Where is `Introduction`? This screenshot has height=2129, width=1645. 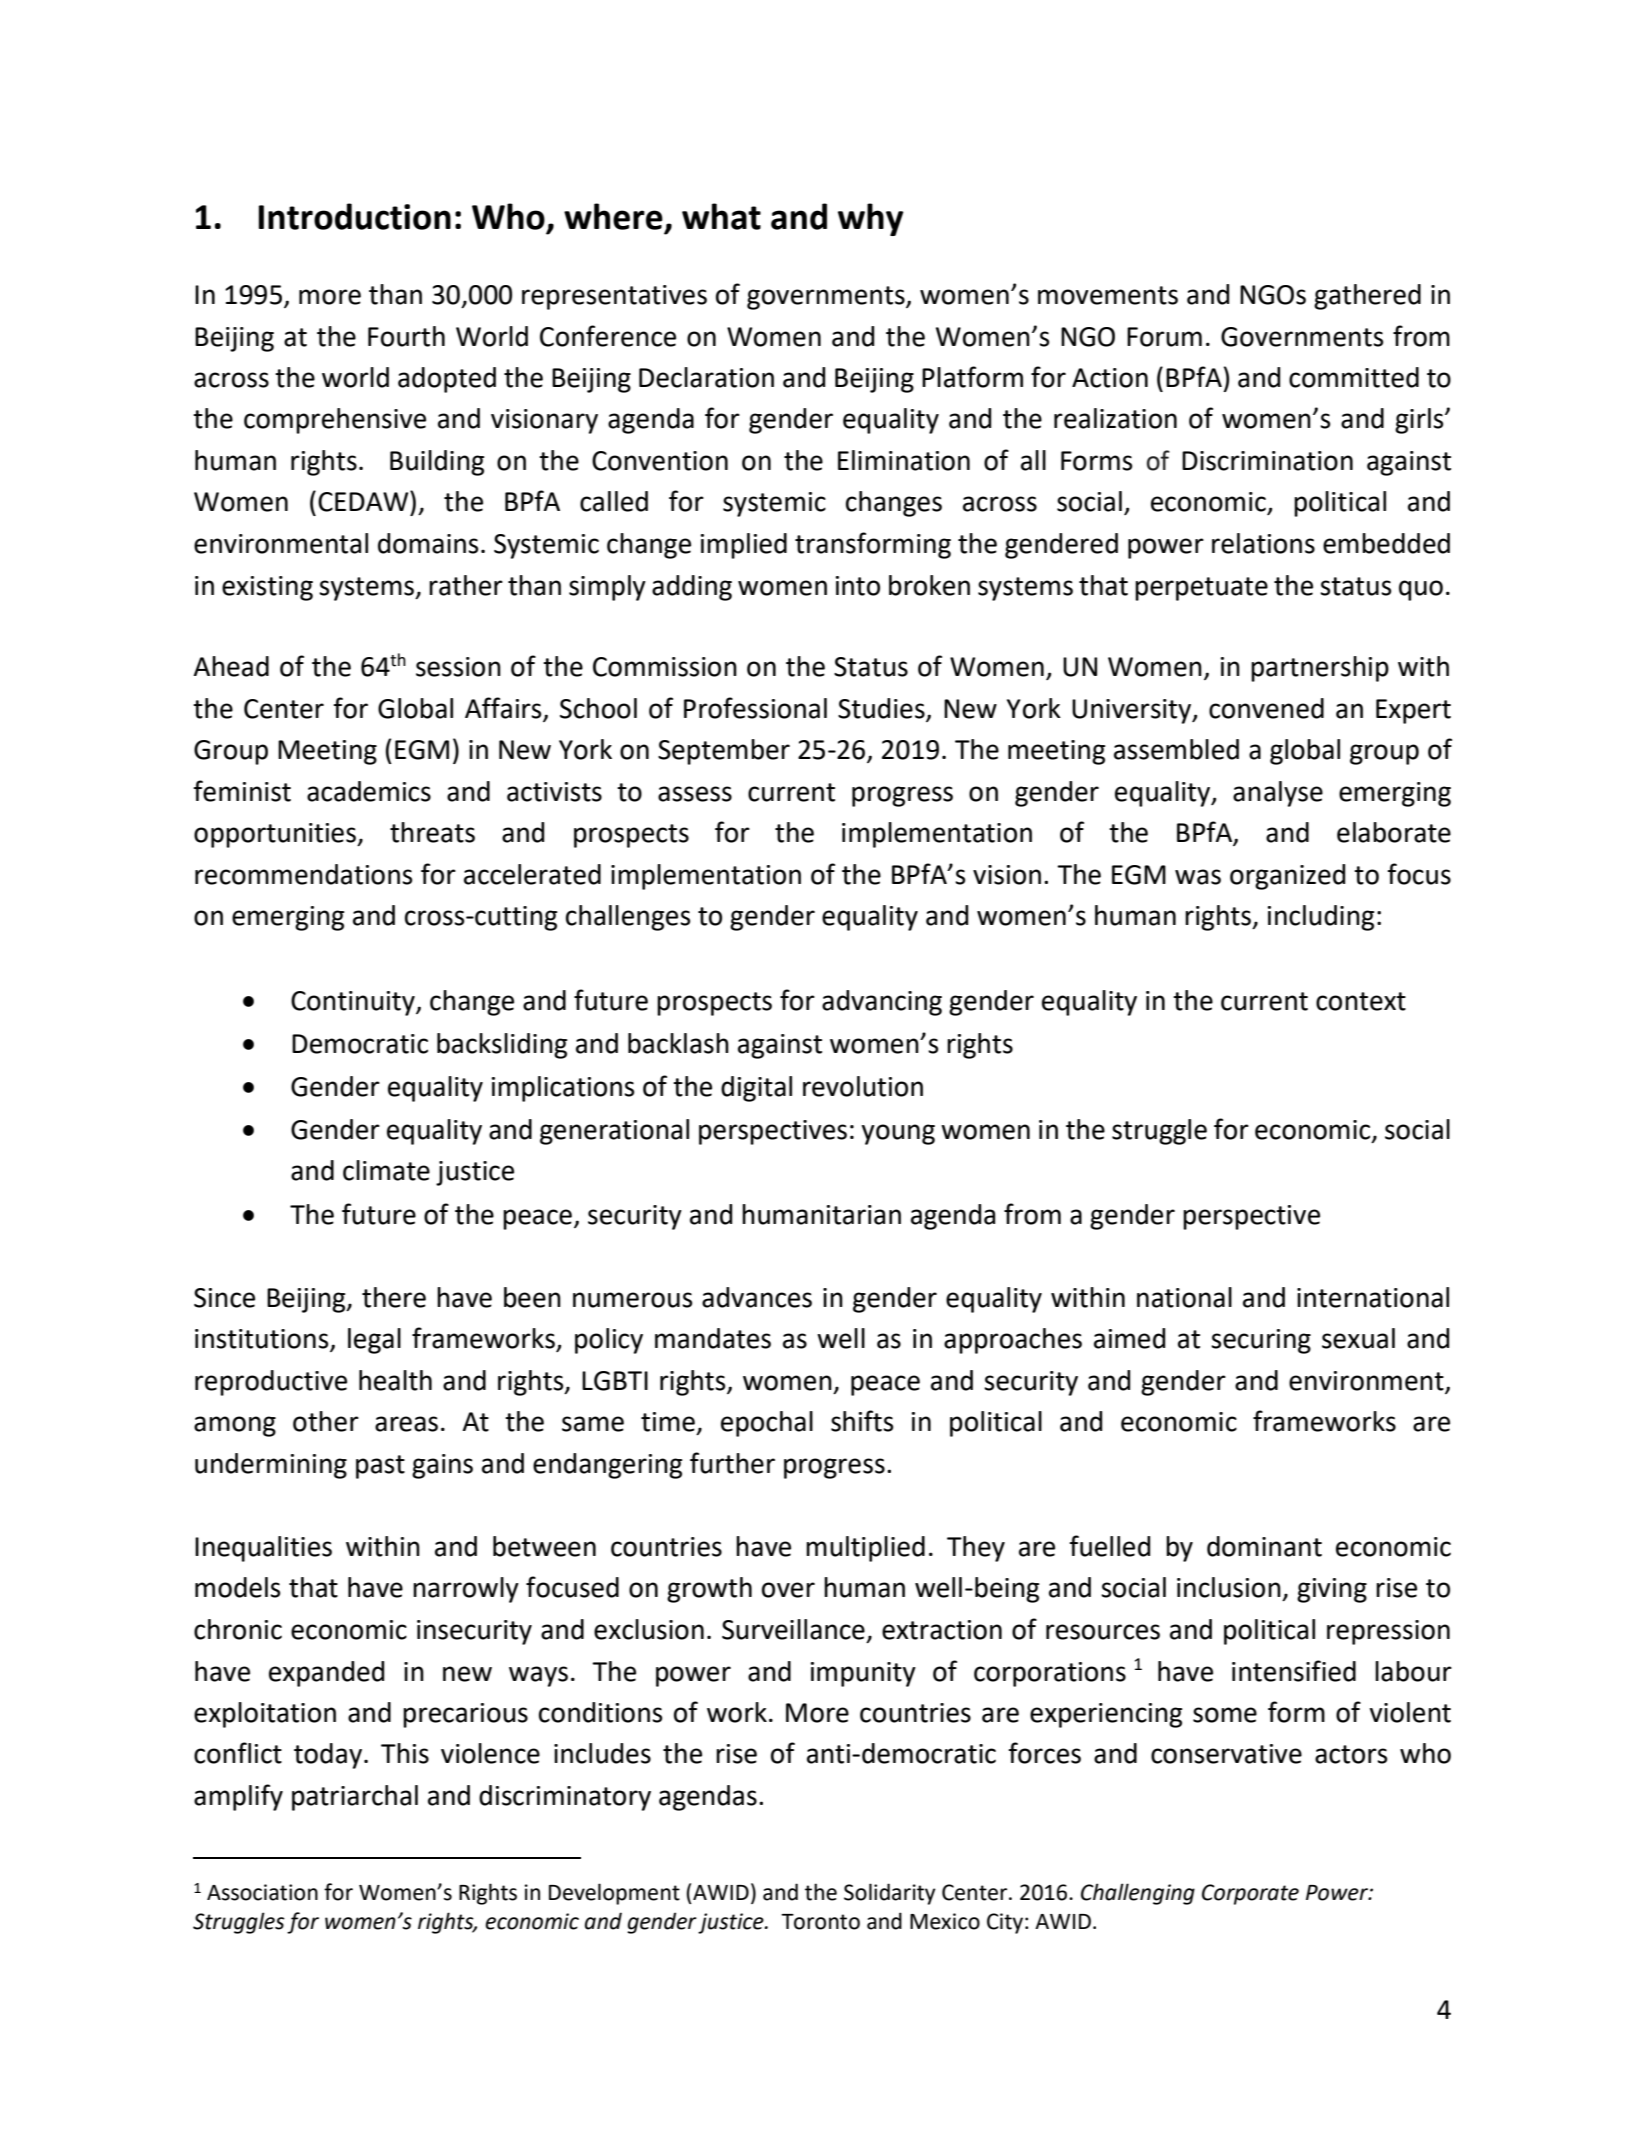
Introduction is located at coordinates (354, 216).
